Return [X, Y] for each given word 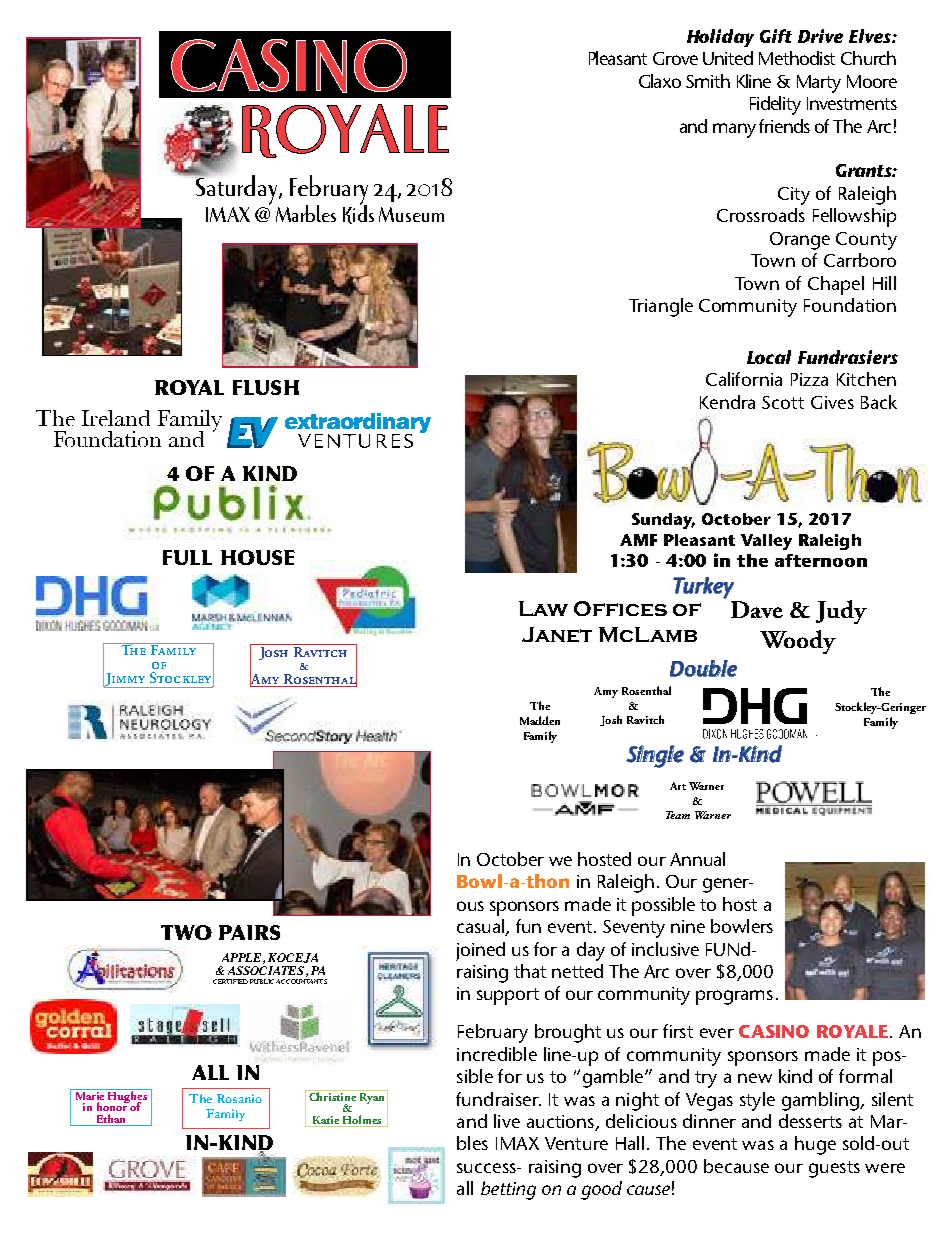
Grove [675, 58]
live [507, 1121]
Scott [783, 402]
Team [678, 815]
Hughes [128, 1097]
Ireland [116, 418]
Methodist [797, 58]
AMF [638, 540]
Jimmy [125, 679]
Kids [358, 213]
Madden [540, 720]
